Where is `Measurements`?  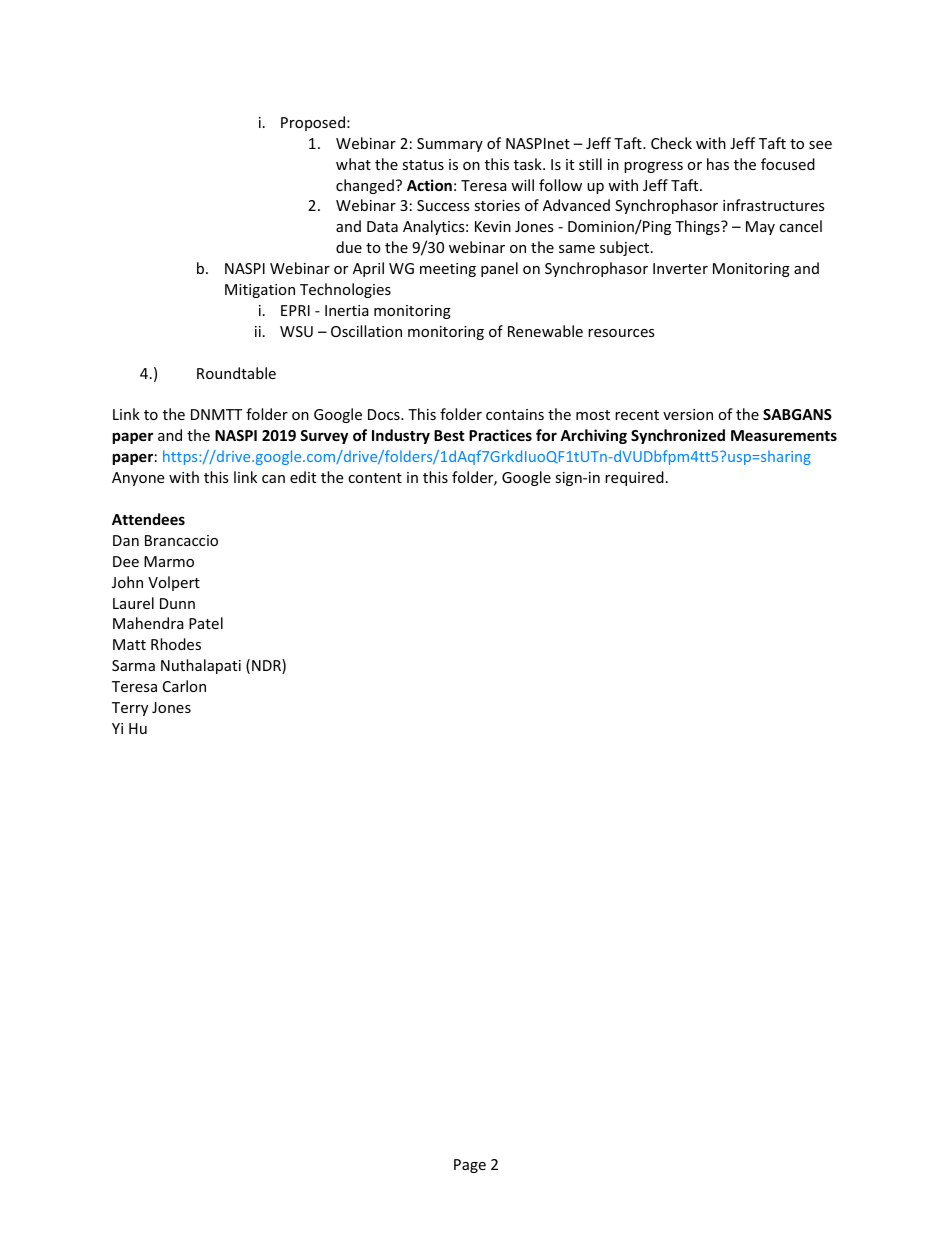
Measurements is located at coordinates (784, 435).
